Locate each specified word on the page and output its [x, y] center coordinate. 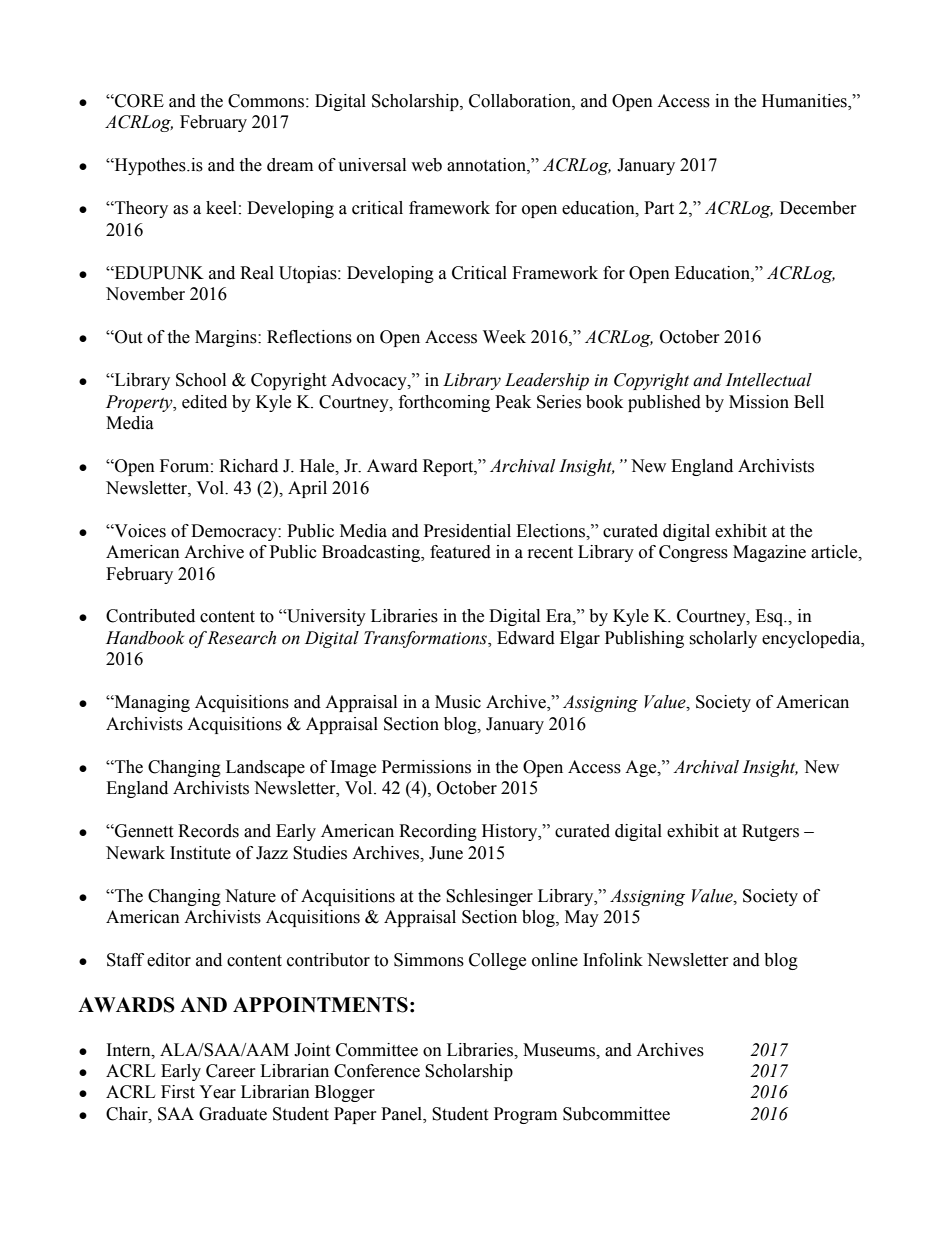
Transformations [426, 639]
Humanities [805, 102]
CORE [138, 101]
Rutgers [770, 832]
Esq [770, 617]
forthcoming [444, 403]
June [446, 853]
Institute [200, 853]
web [426, 165]
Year [217, 1092]
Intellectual [769, 380]
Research [241, 638]
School [201, 380]
